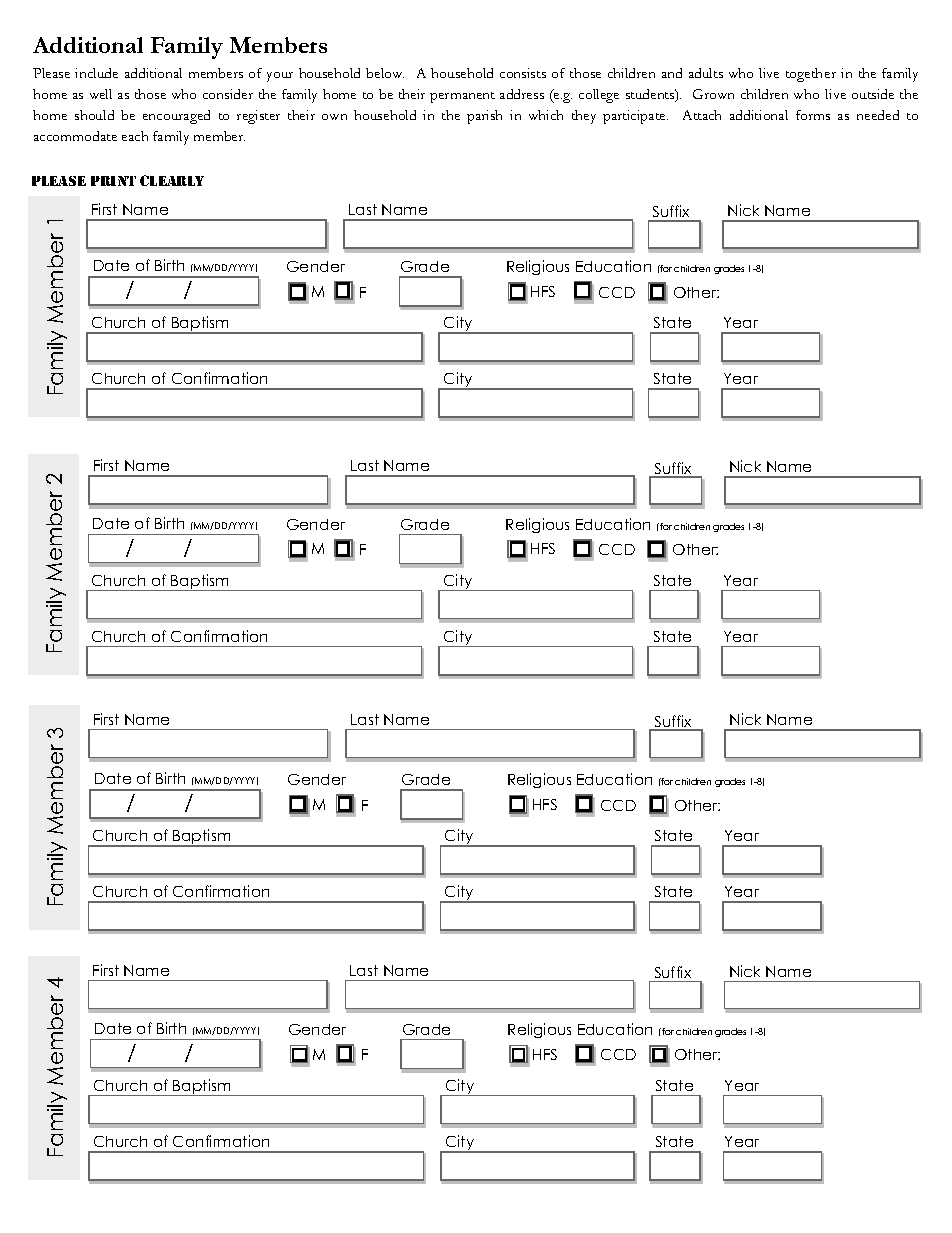 The image size is (952, 1233). Describe the element at coordinates (813, 115) in the screenshot. I see `forms` at that location.
